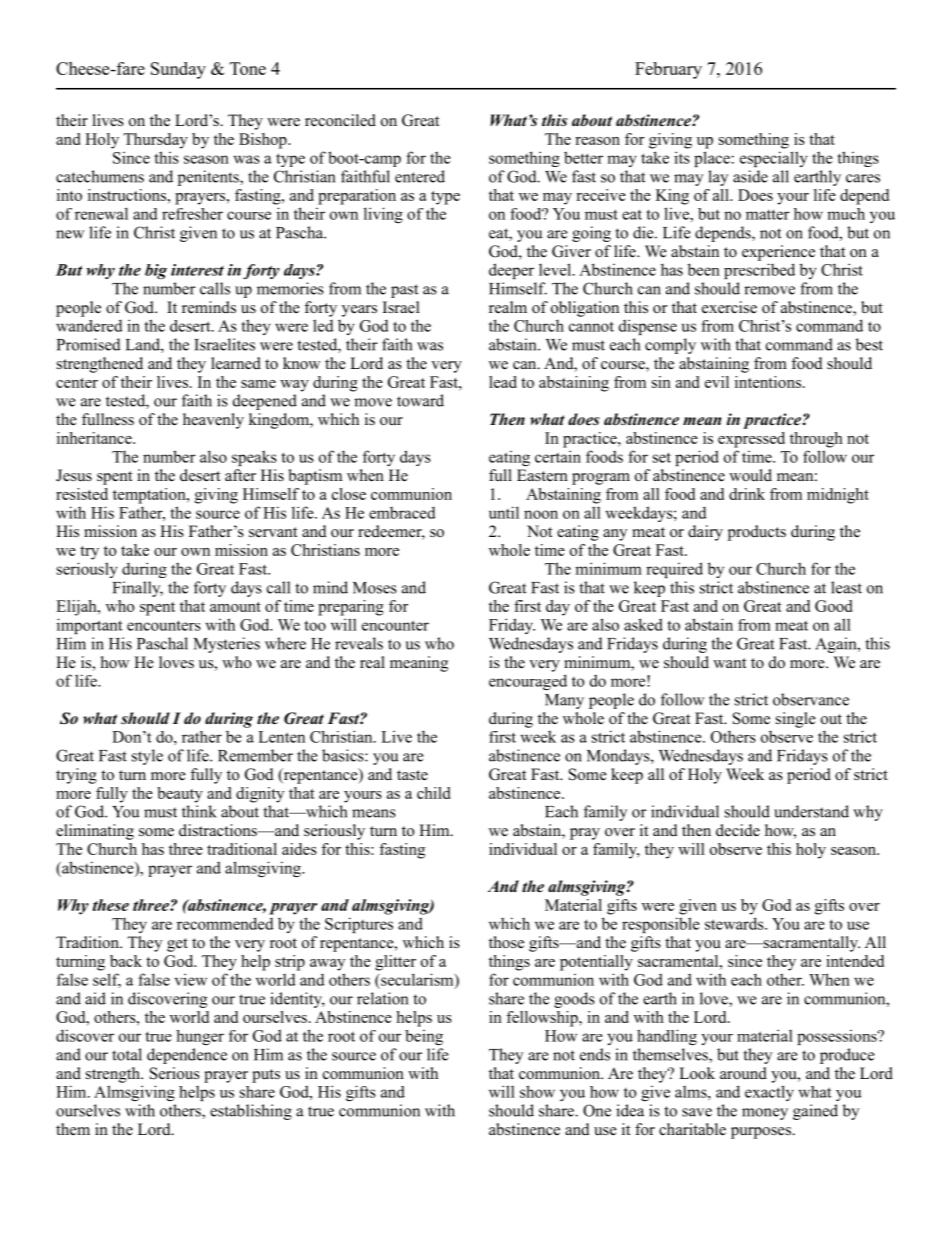  What do you see at coordinates (127, 1054) in the page?
I see `total` at bounding box center [127, 1054].
